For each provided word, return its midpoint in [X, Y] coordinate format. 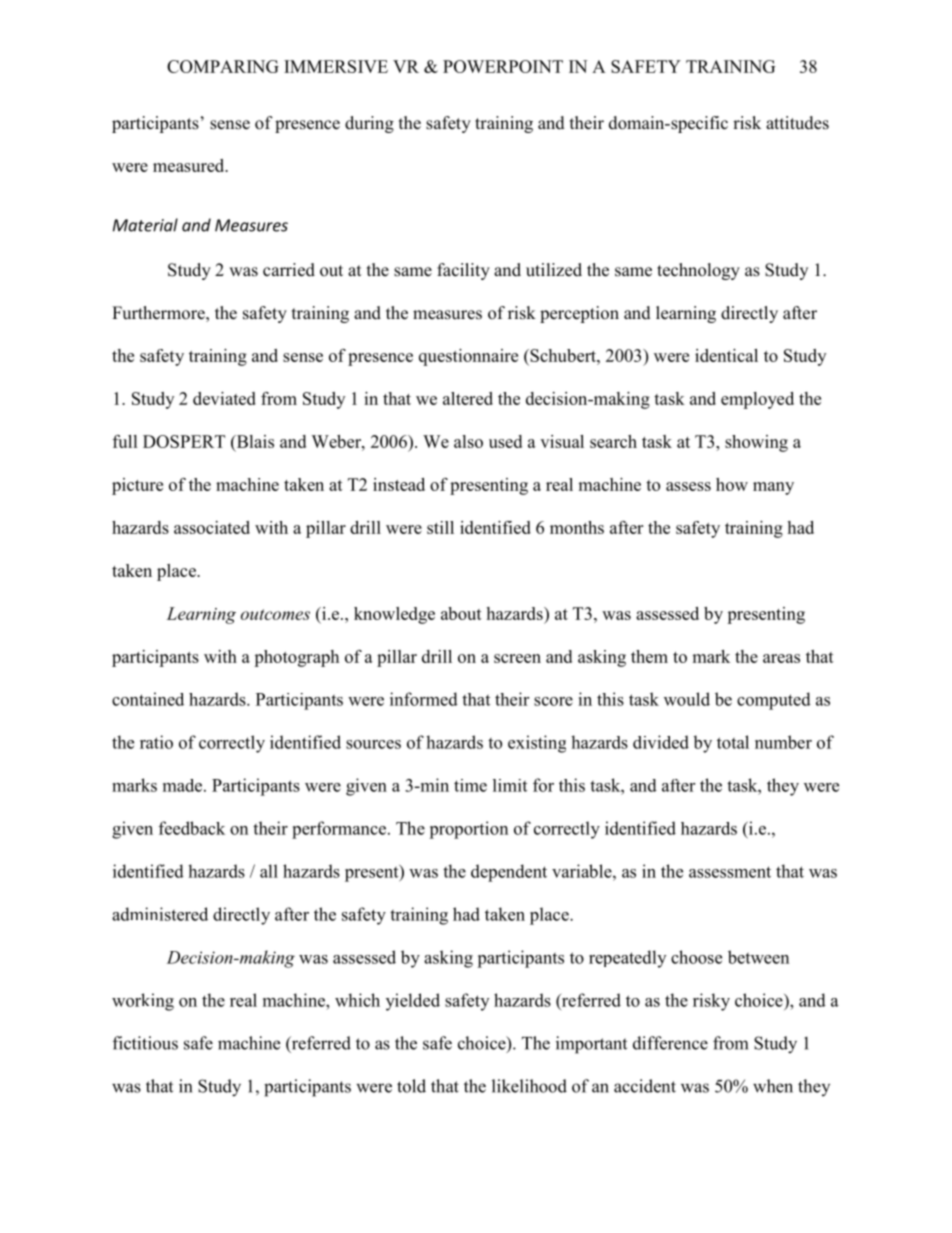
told [411, 1086]
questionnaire [468, 357]
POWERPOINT [503, 66]
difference [670, 1043]
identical [726, 355]
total [733, 742]
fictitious [145, 1043]
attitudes [797, 123]
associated [212, 527]
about [461, 613]
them [649, 656]
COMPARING [223, 66]
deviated [224, 398]
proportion [468, 830]
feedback [192, 828]
